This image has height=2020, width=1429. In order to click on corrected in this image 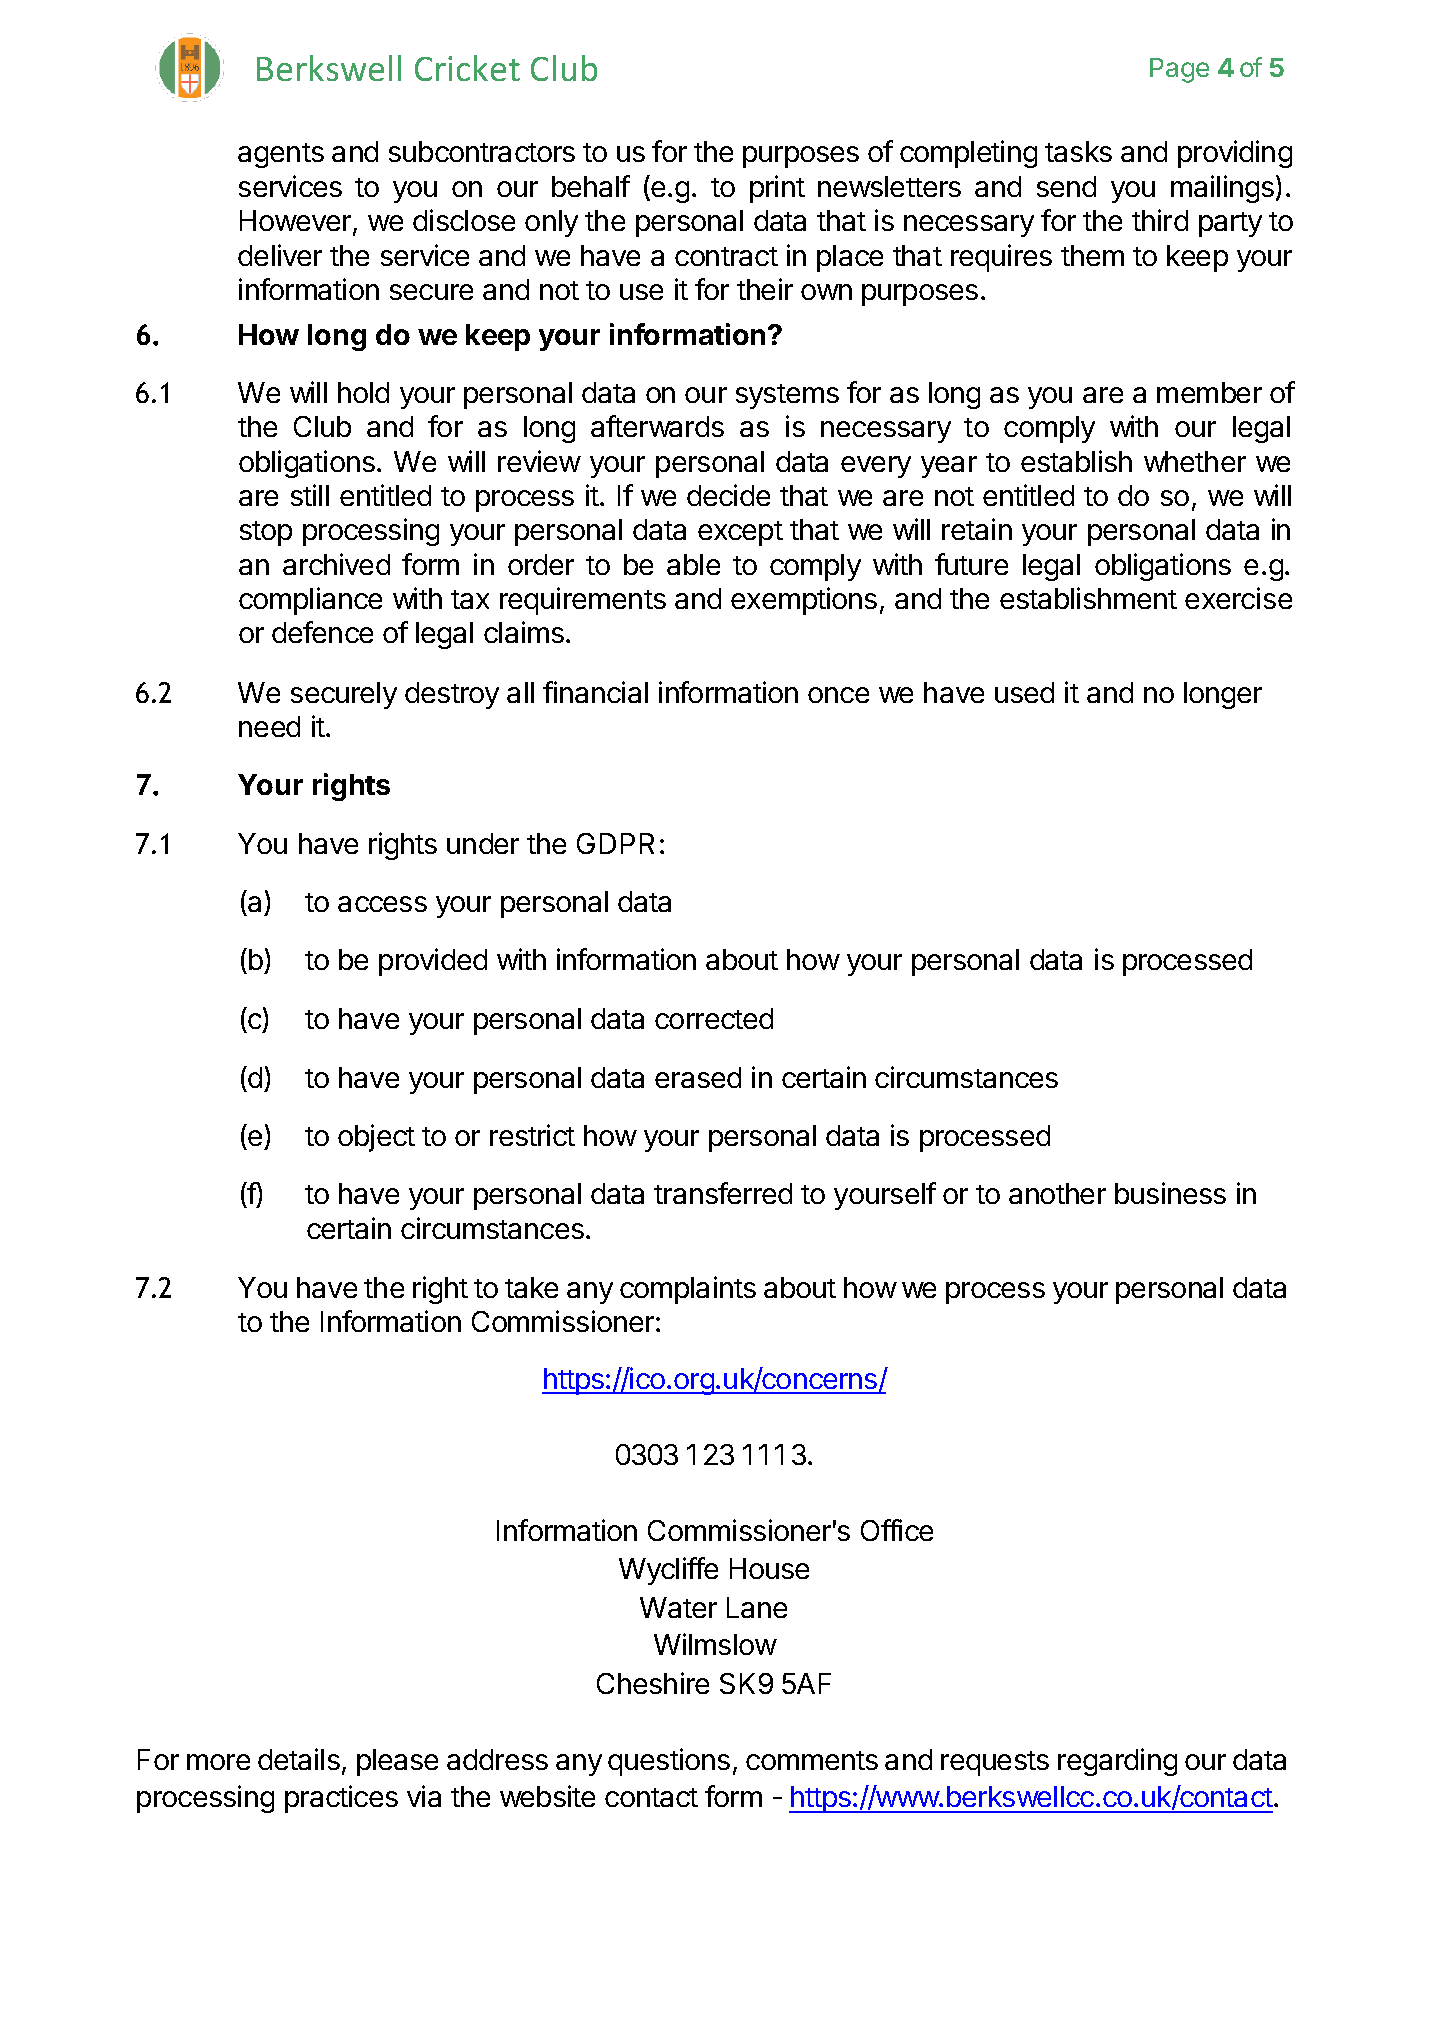, I will do `click(714, 1018)`.
